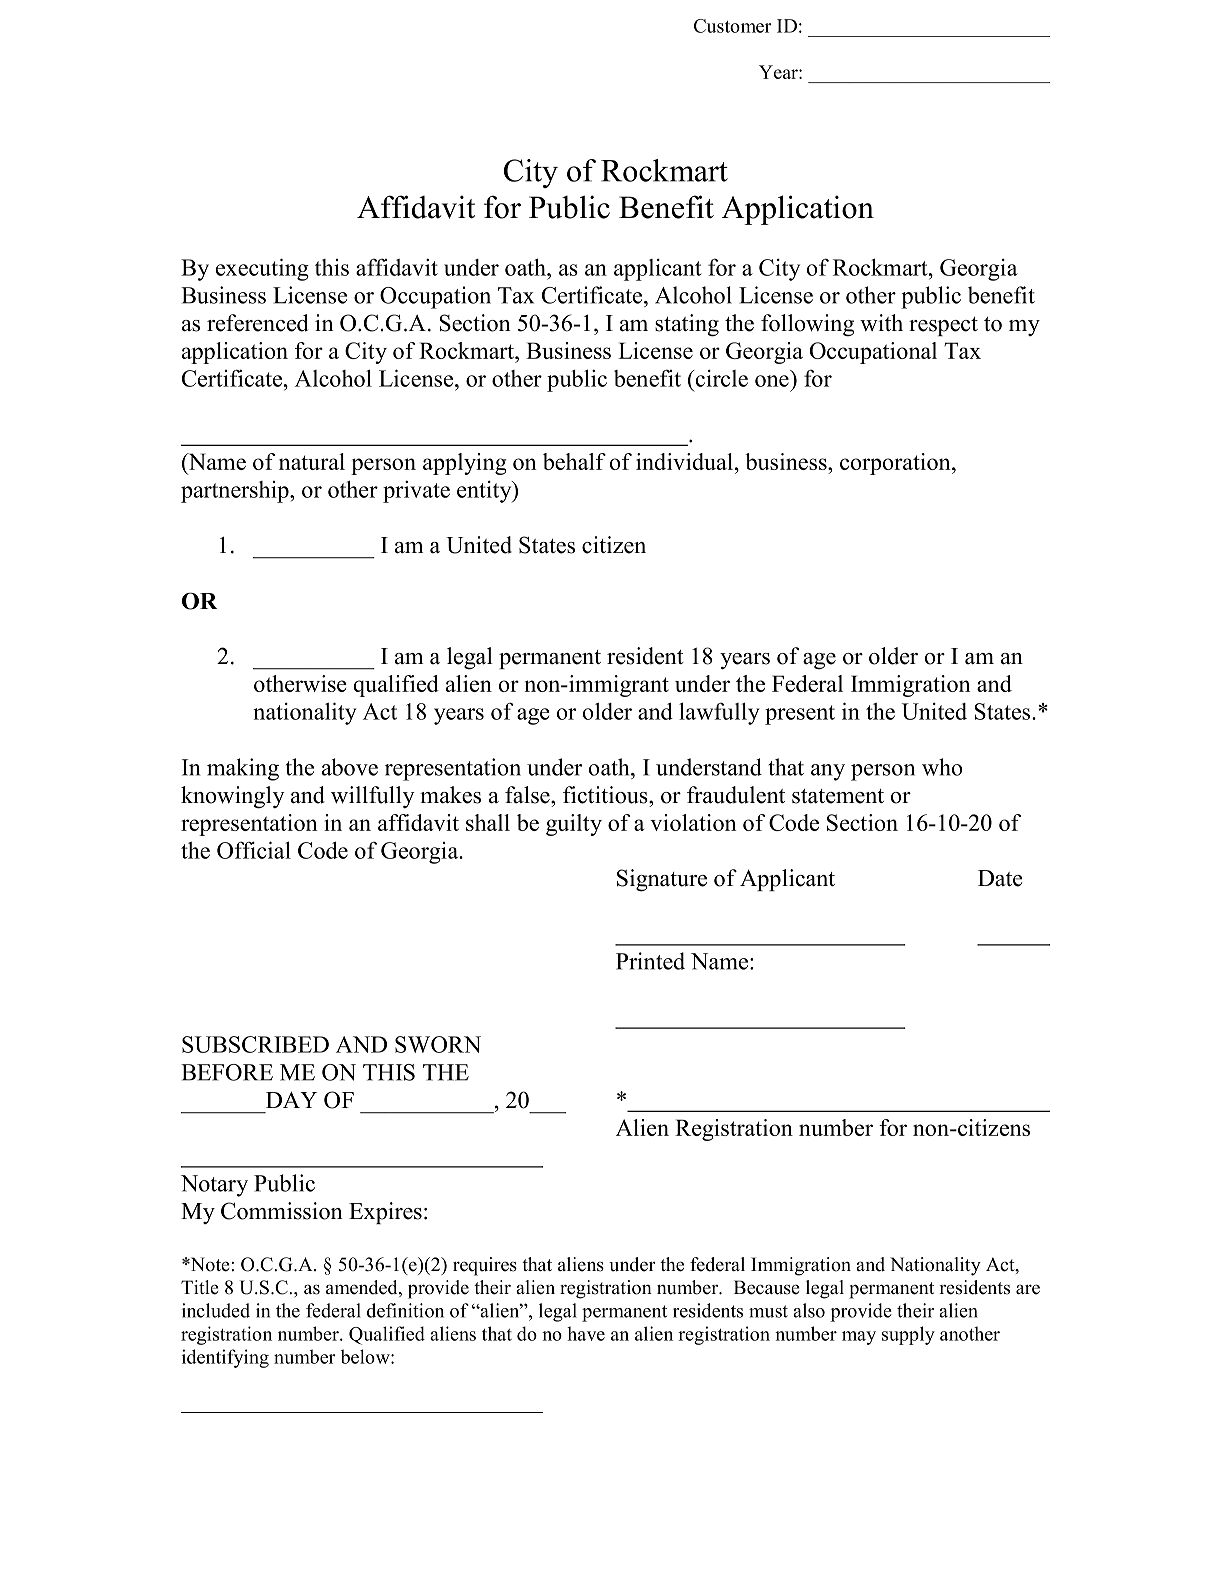 Image resolution: width=1231 pixels, height=1593 pixels. Describe the element at coordinates (262, 269) in the image. I see `executing` at that location.
